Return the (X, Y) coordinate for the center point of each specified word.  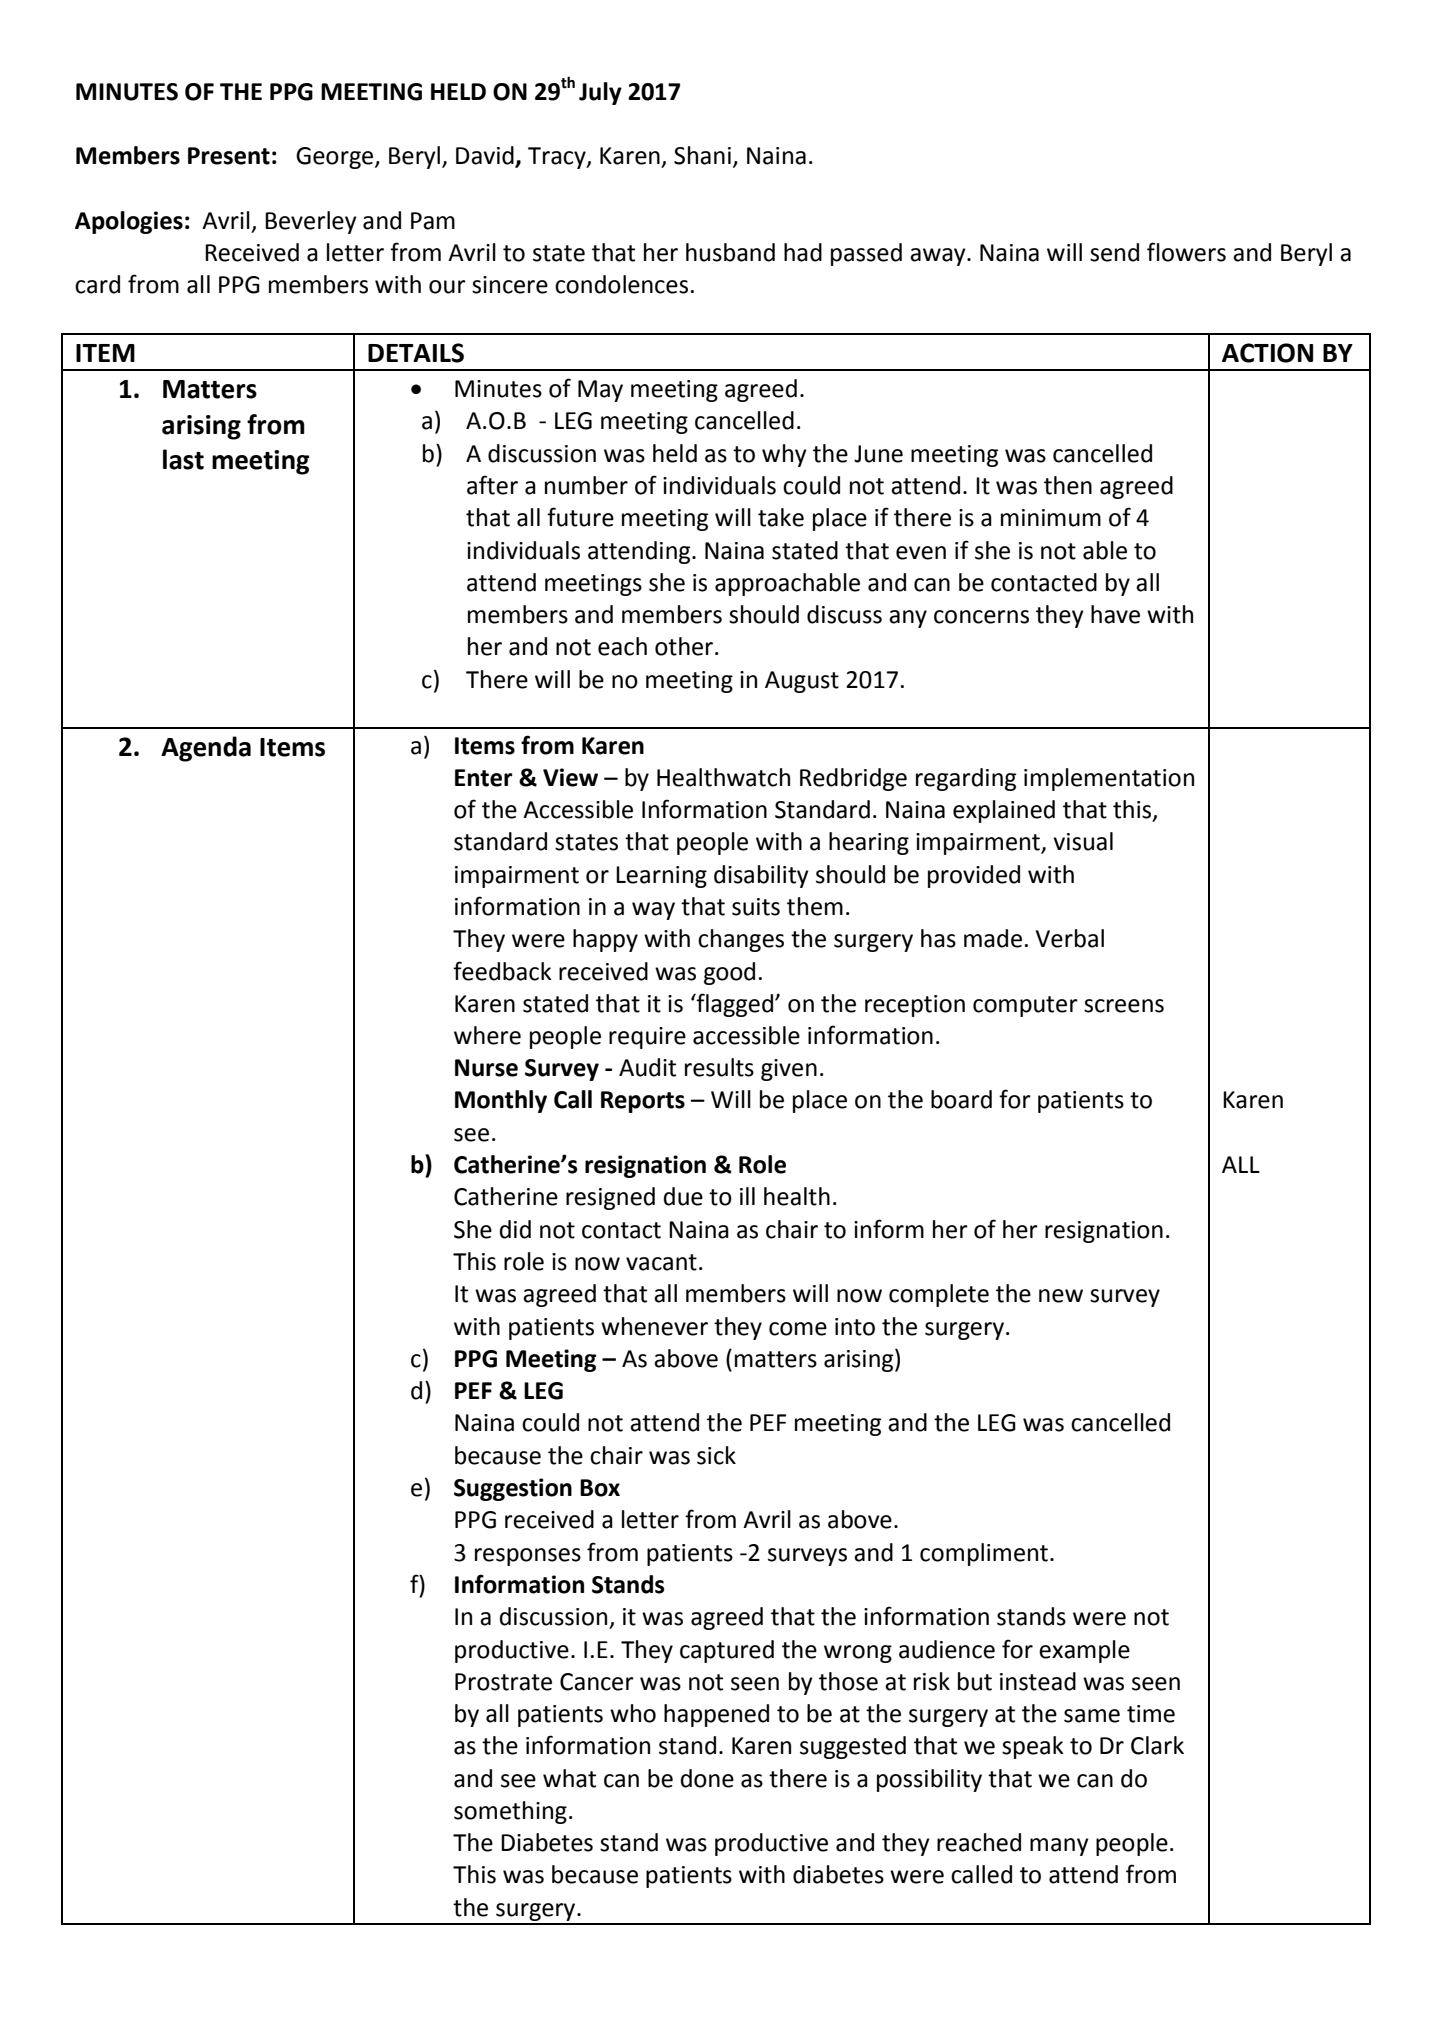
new (1061, 1296)
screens (1124, 1006)
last (183, 459)
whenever (654, 1326)
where (487, 1035)
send (1114, 252)
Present (229, 156)
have (1115, 614)
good (729, 973)
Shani (702, 155)
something (510, 1812)
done (707, 1778)
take (781, 517)
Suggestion (513, 1489)
